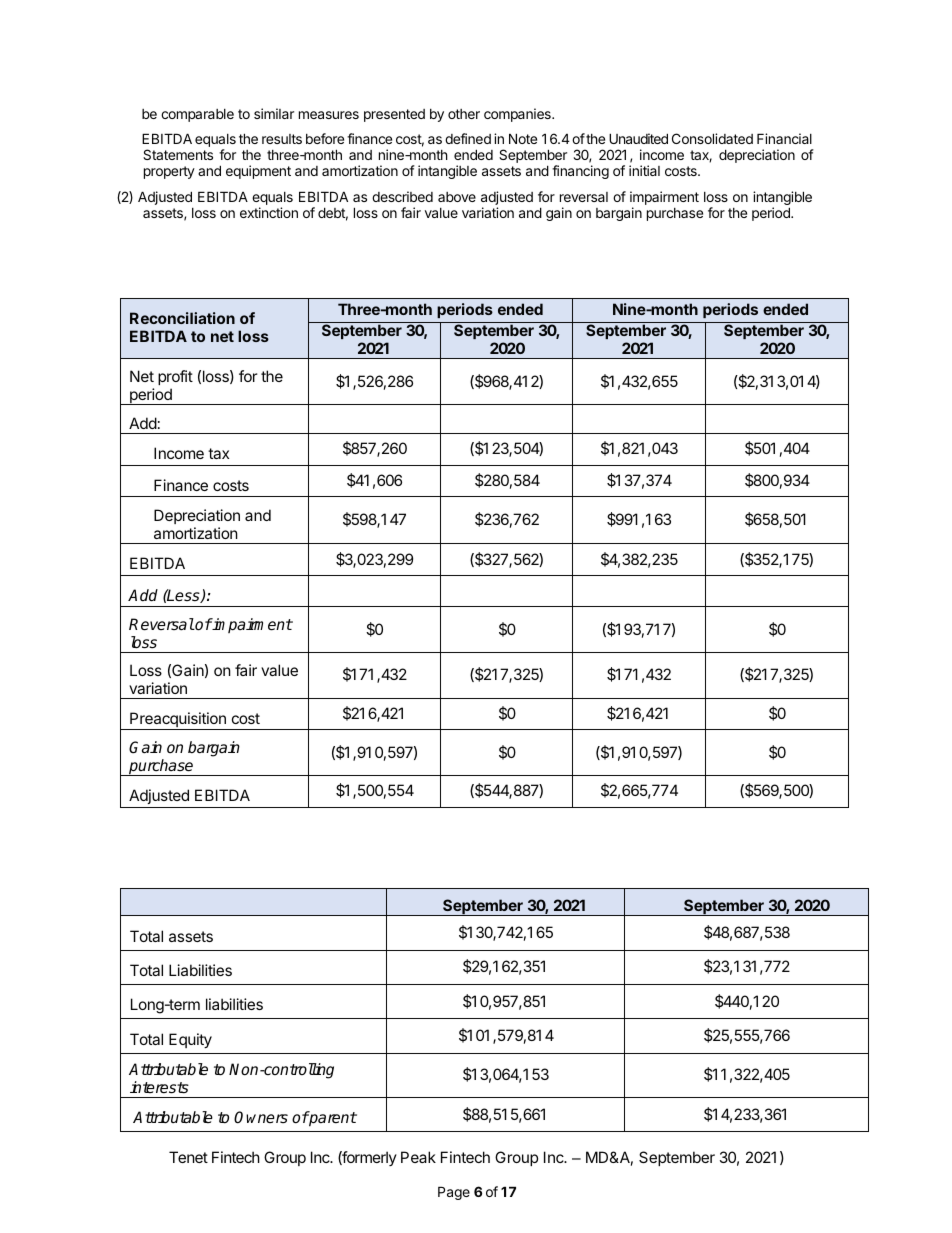 Image resolution: width=952 pixels, height=1233 pixels. What do you see at coordinates (175, 377) in the page?
I see `profit` at bounding box center [175, 377].
